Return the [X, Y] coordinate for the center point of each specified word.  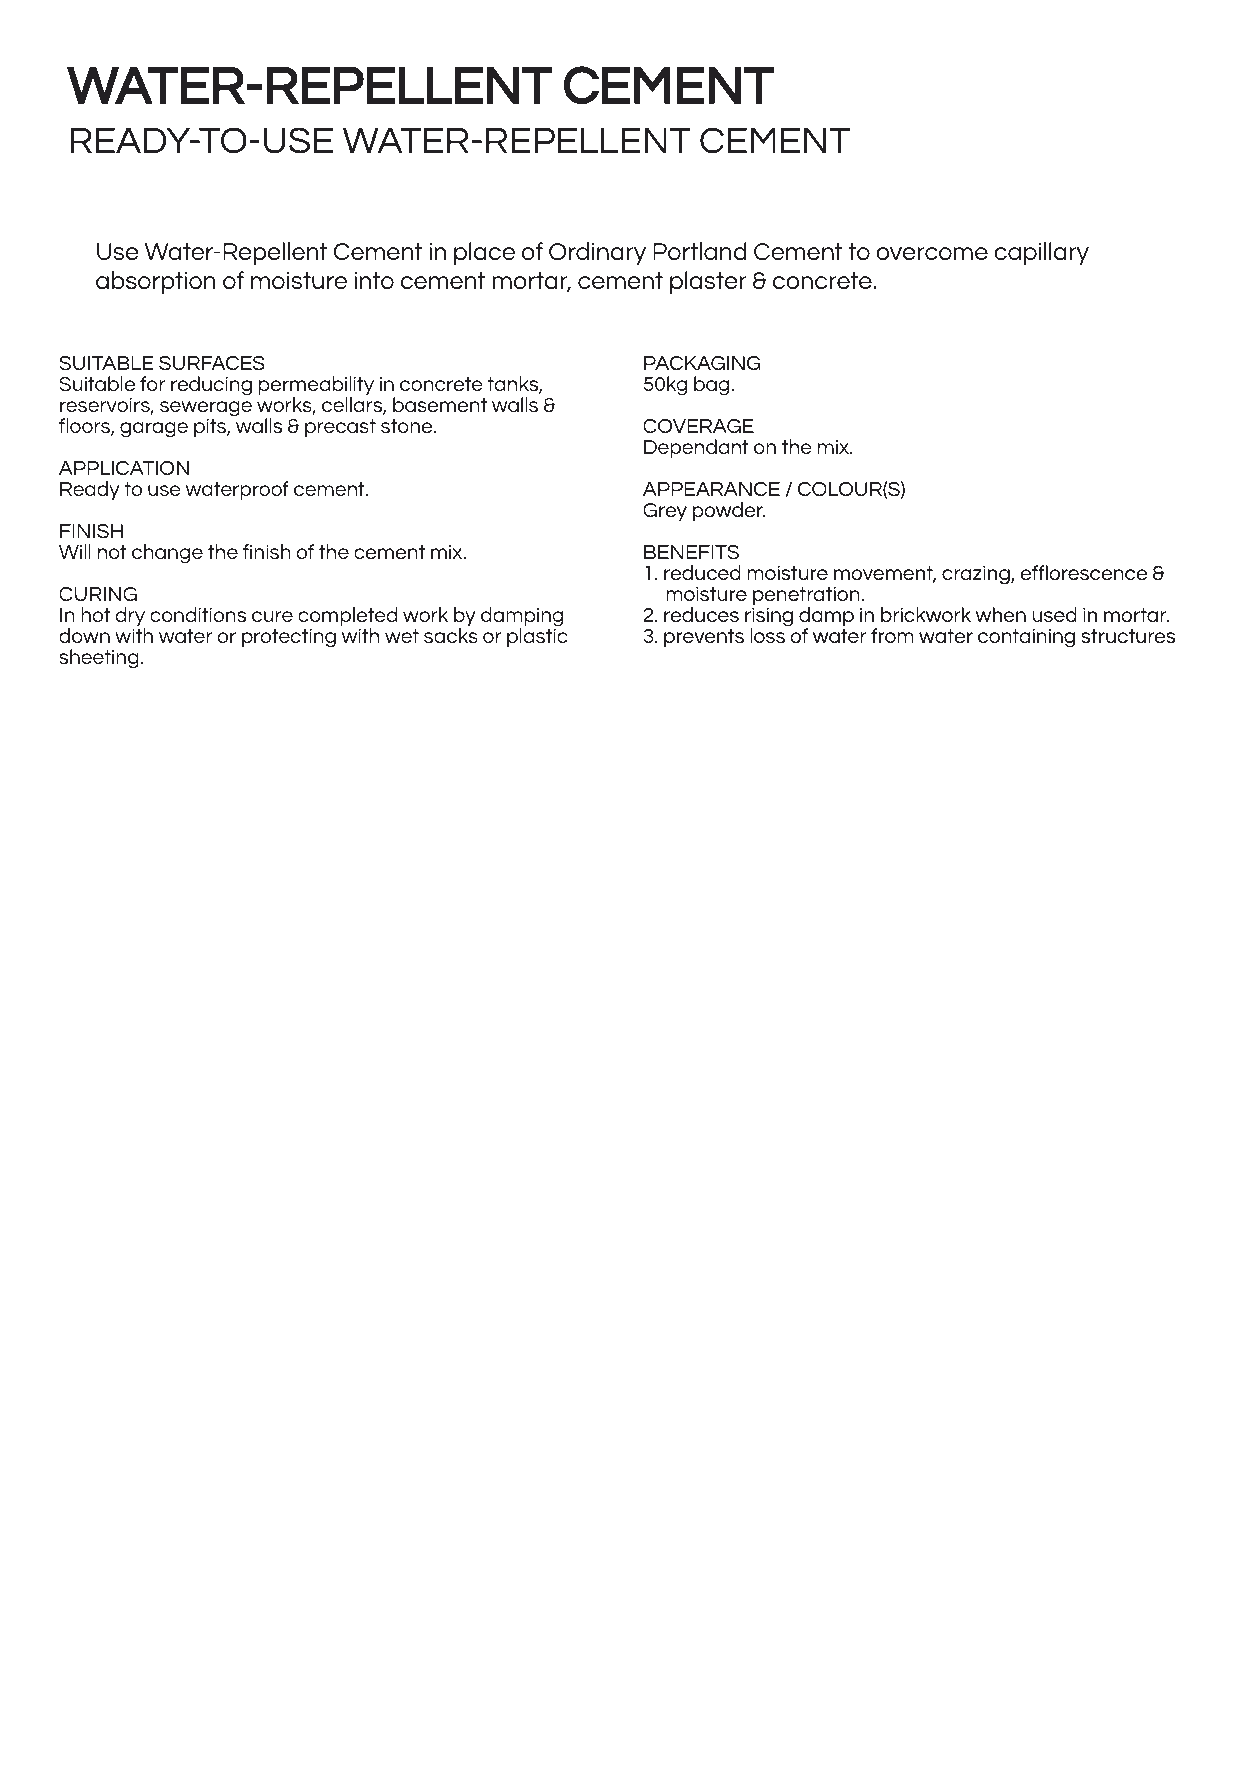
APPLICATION [124, 468]
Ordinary [597, 253]
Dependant [696, 448]
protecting [289, 638]
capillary [1041, 253]
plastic [537, 637]
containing [1026, 638]
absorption [156, 282]
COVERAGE [698, 426]
